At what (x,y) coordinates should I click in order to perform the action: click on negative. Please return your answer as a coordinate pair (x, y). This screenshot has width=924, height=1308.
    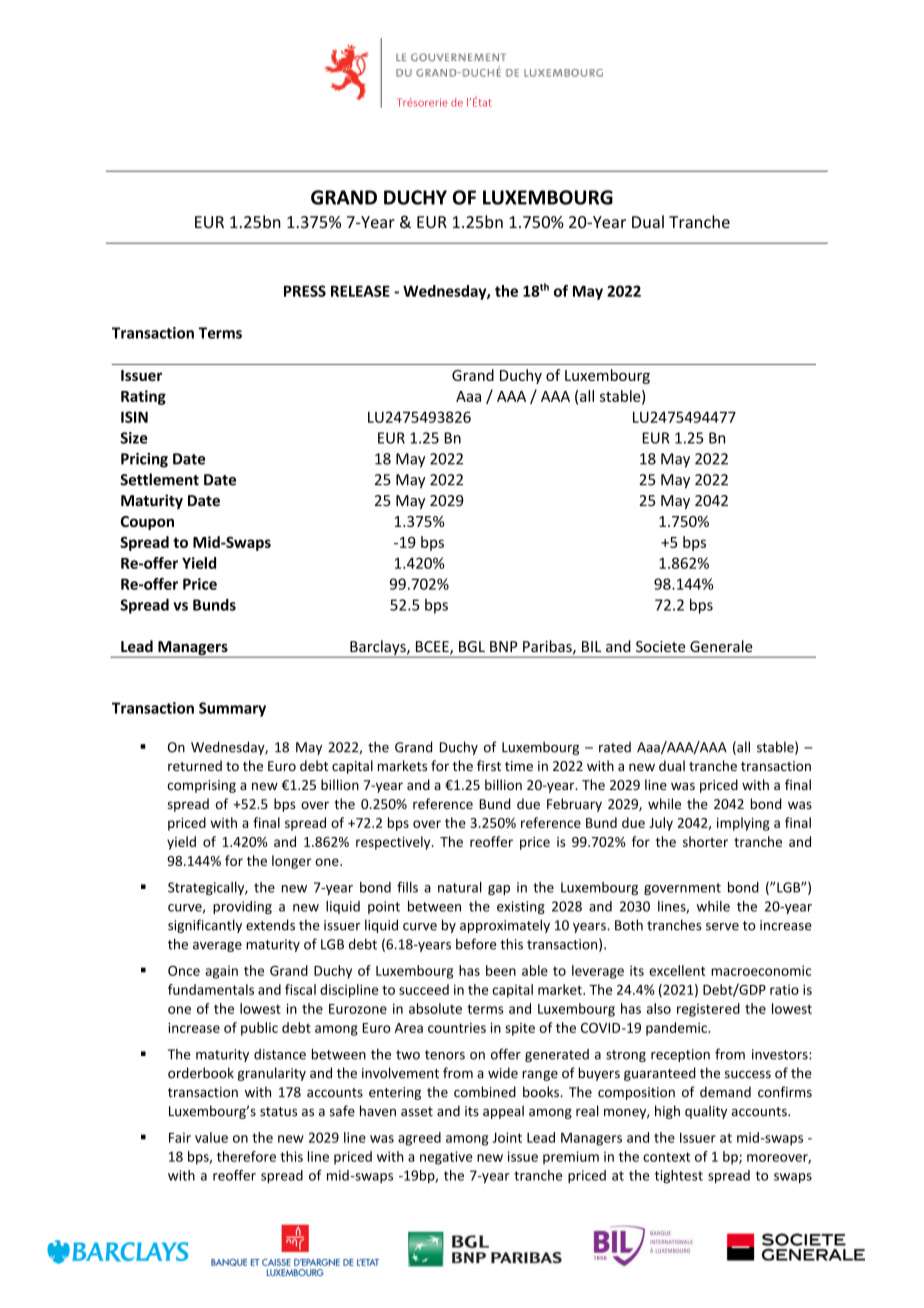
    Looking at the image, I should click on (446, 1158).
